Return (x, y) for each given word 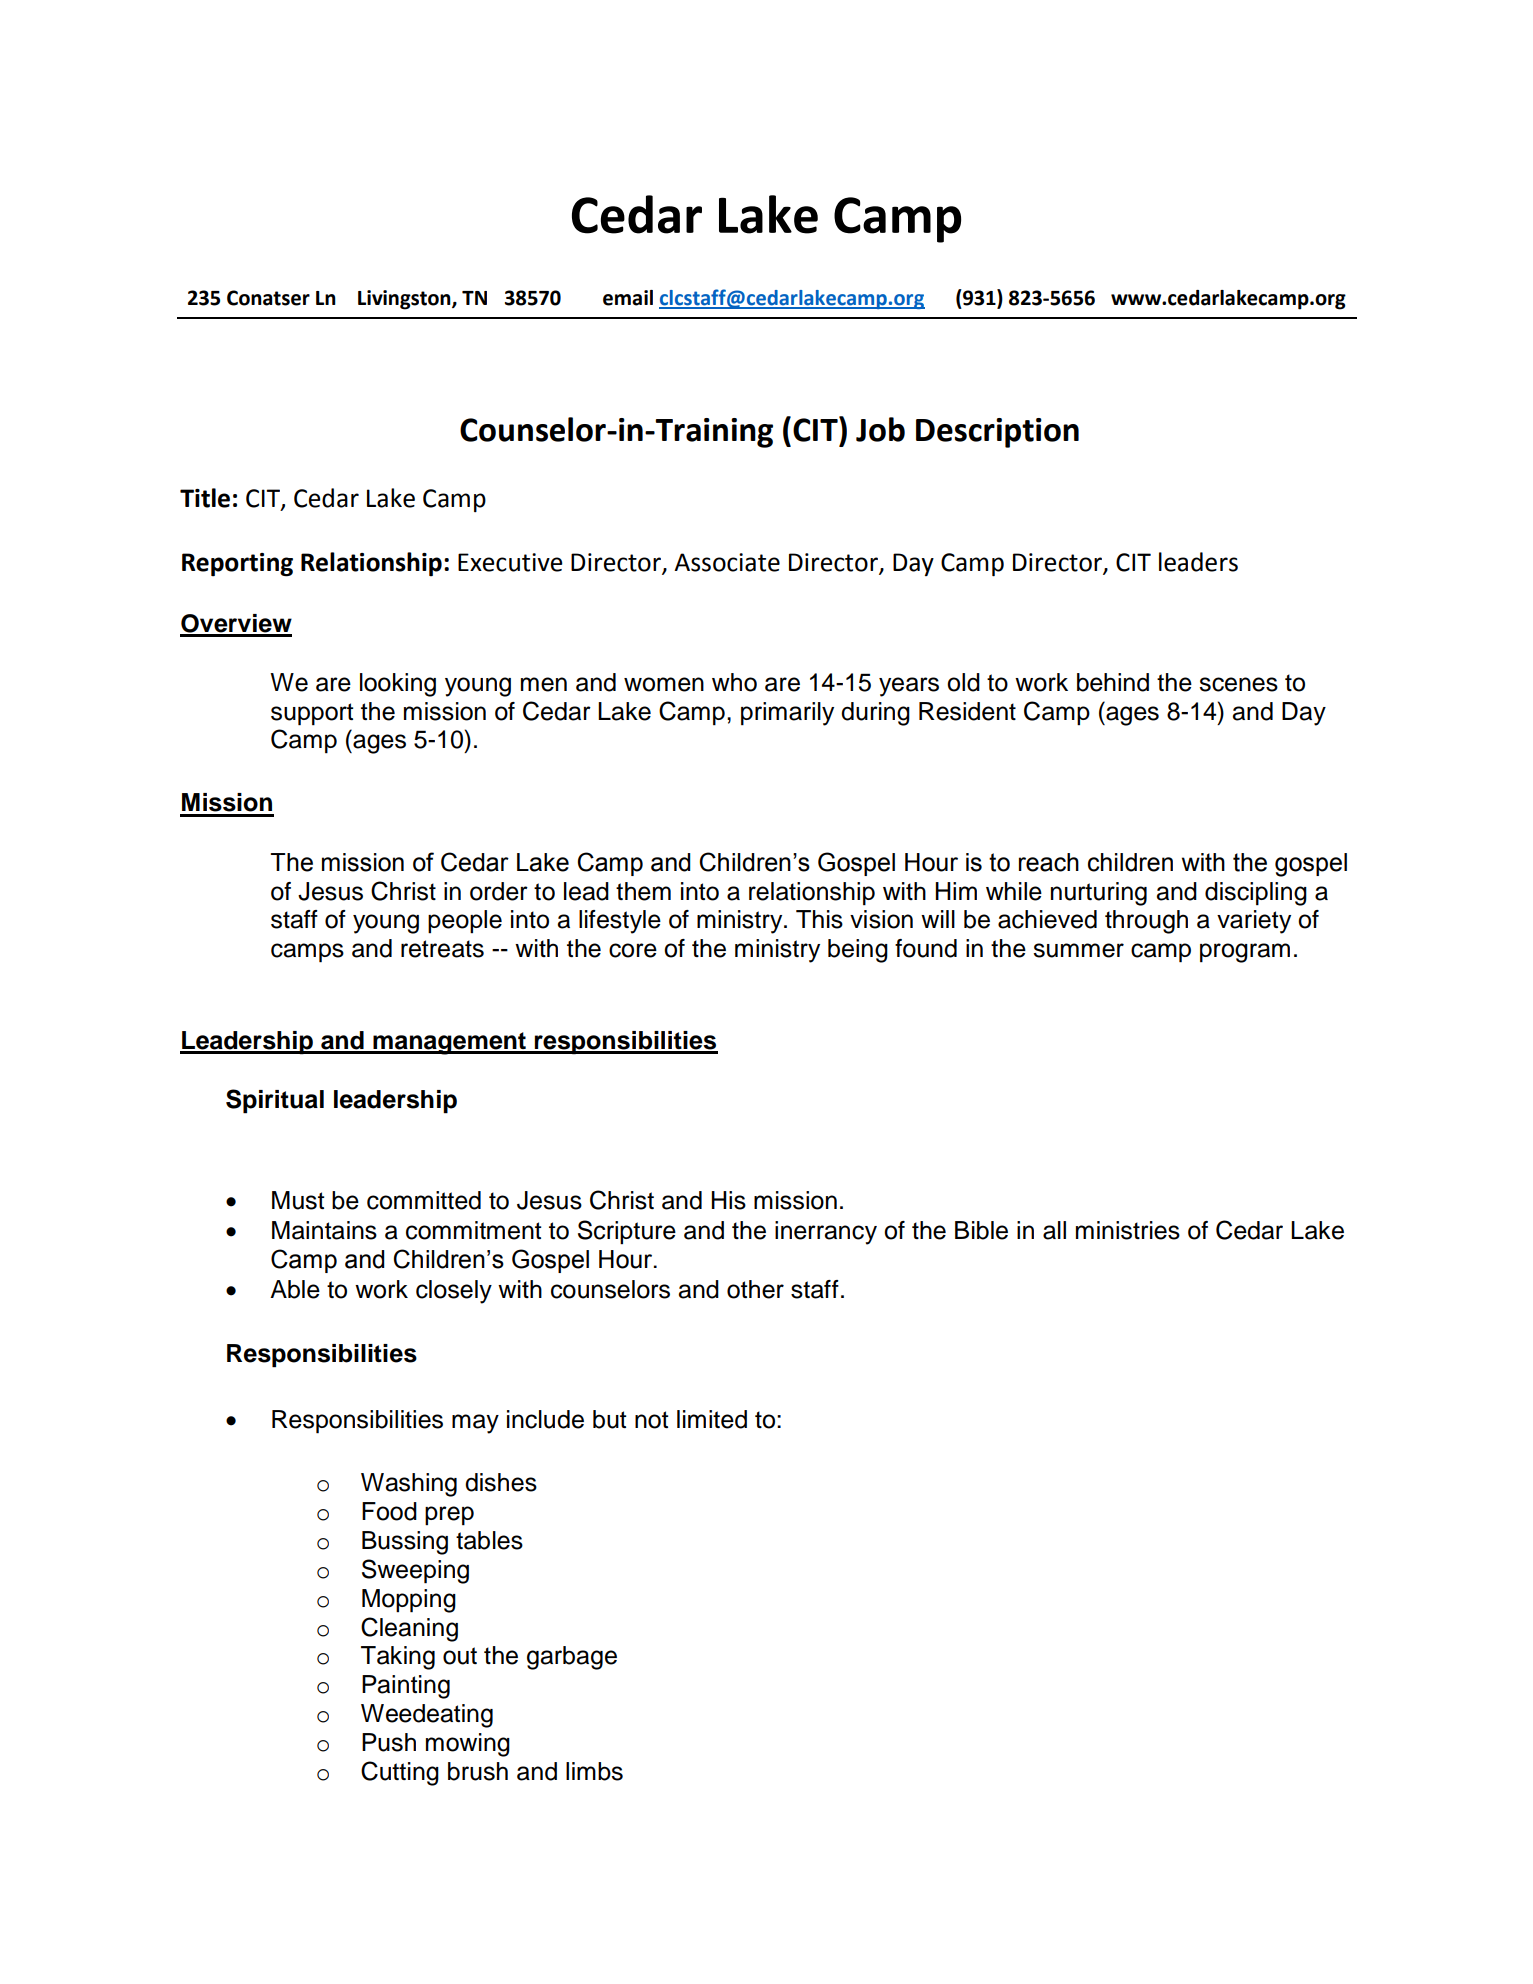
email (628, 298)
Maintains (324, 1230)
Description (997, 433)
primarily (787, 714)
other (755, 1289)
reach (1049, 862)
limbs (594, 1771)
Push (389, 1742)
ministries (1128, 1230)
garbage (572, 1658)
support (312, 714)
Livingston (405, 300)
